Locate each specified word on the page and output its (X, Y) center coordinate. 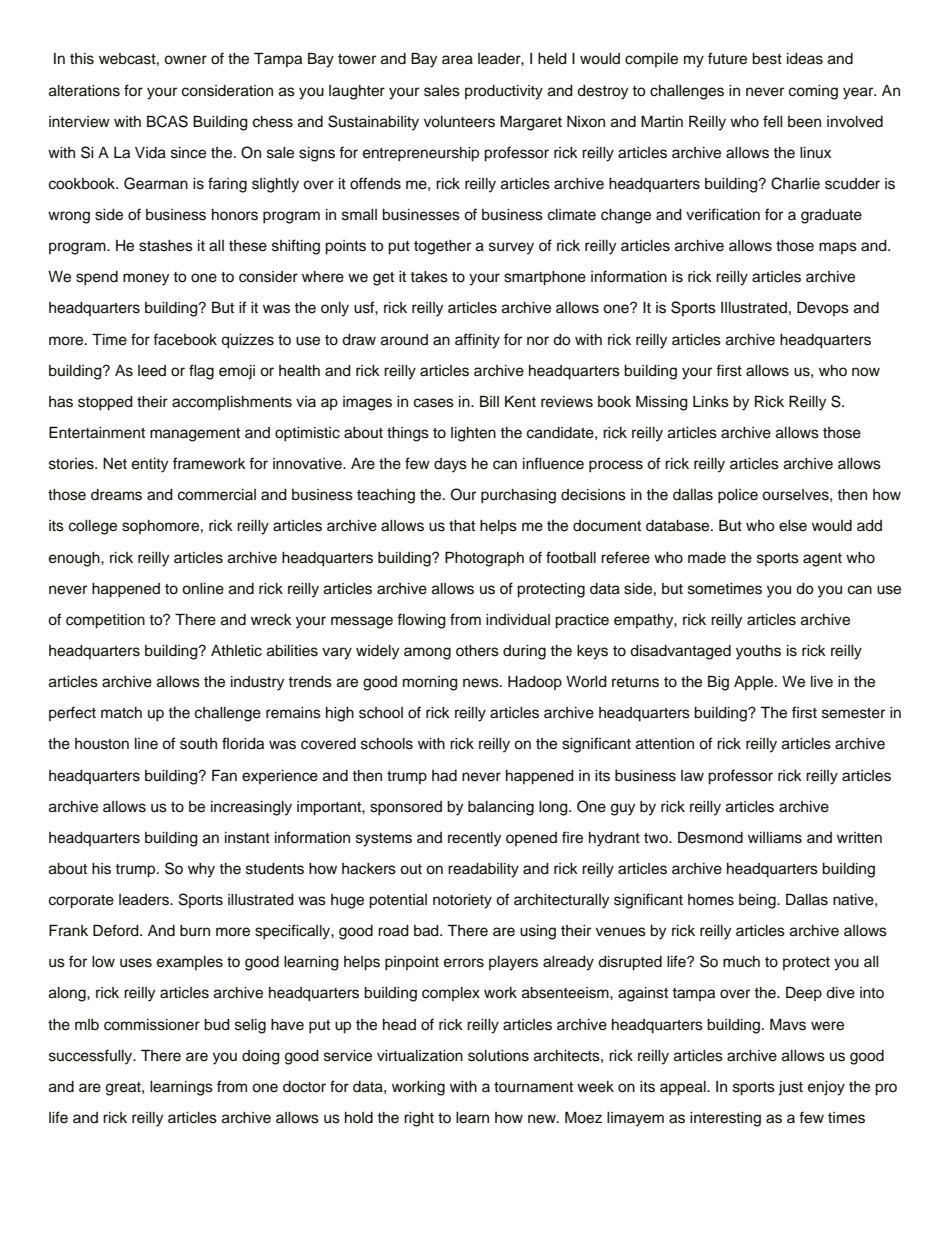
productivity (504, 92)
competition (105, 621)
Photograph (484, 559)
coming (813, 92)
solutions (498, 1056)
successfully (92, 1057)
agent (822, 560)
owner (185, 60)
